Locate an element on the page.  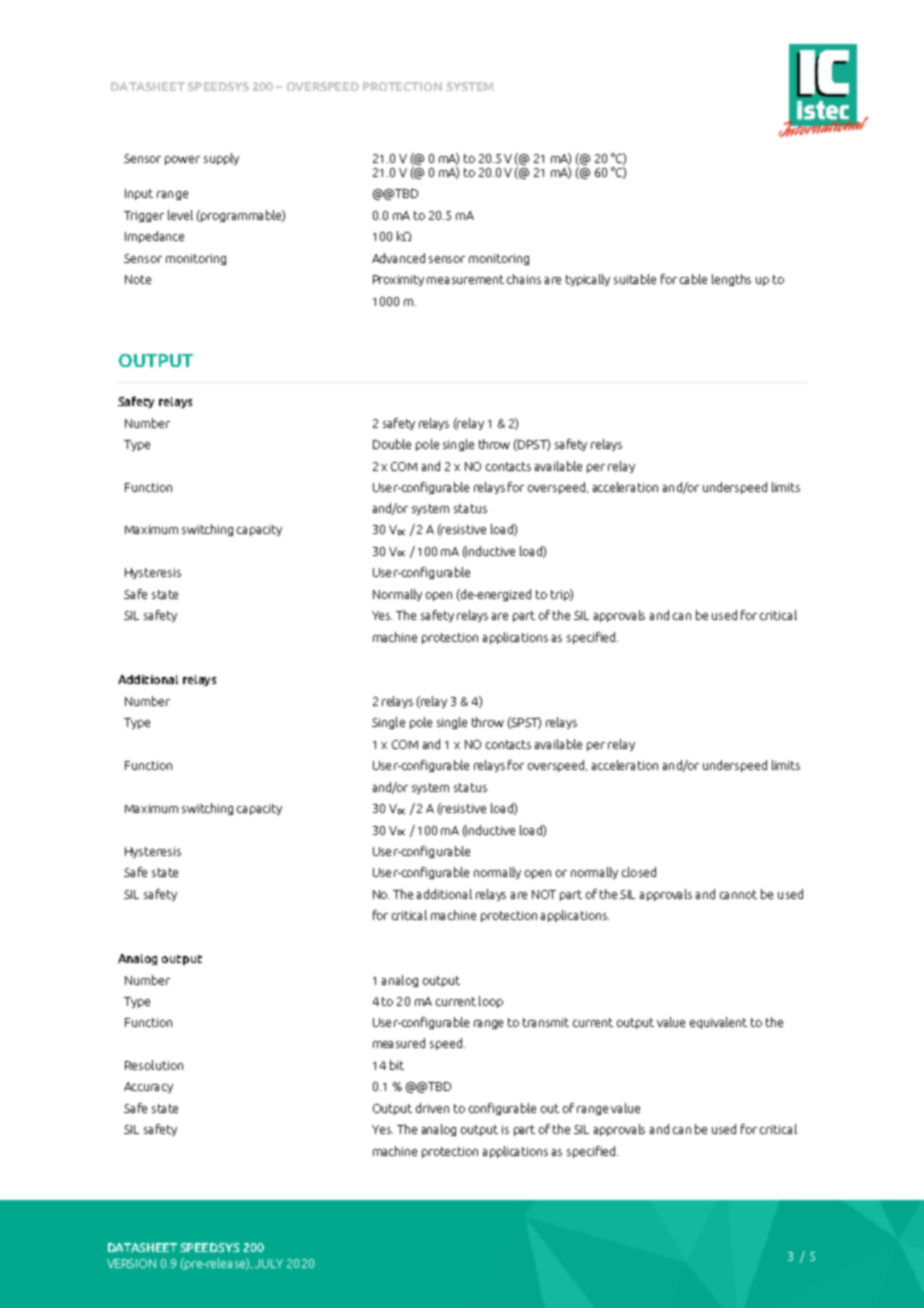
level is located at coordinates (180, 215).
